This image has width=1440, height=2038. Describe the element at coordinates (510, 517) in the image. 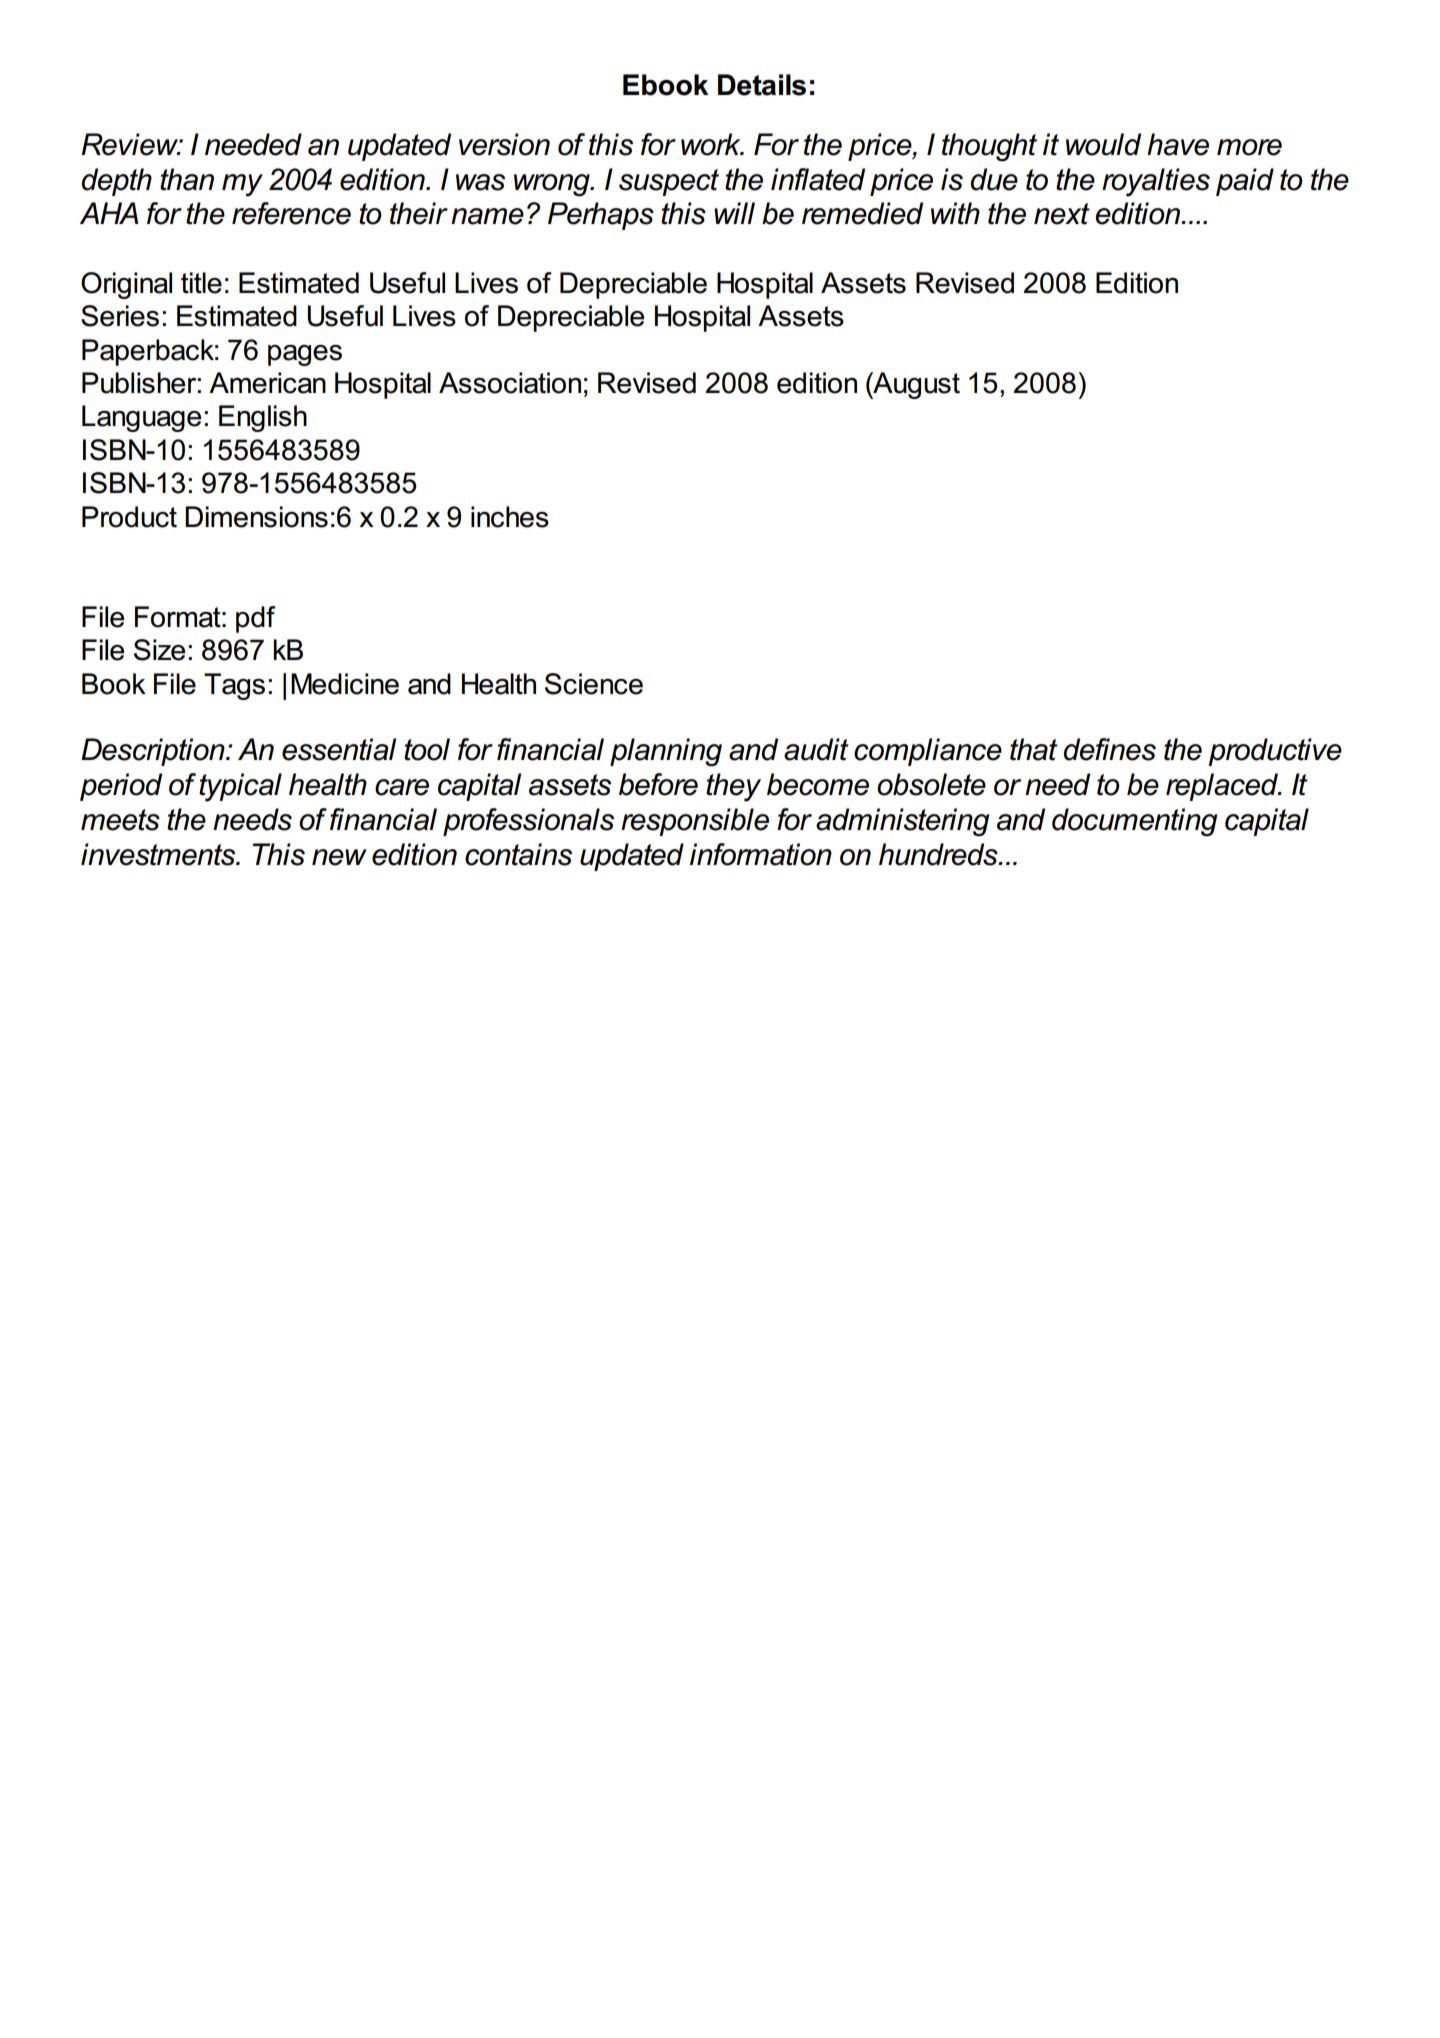

I see `inches` at that location.
